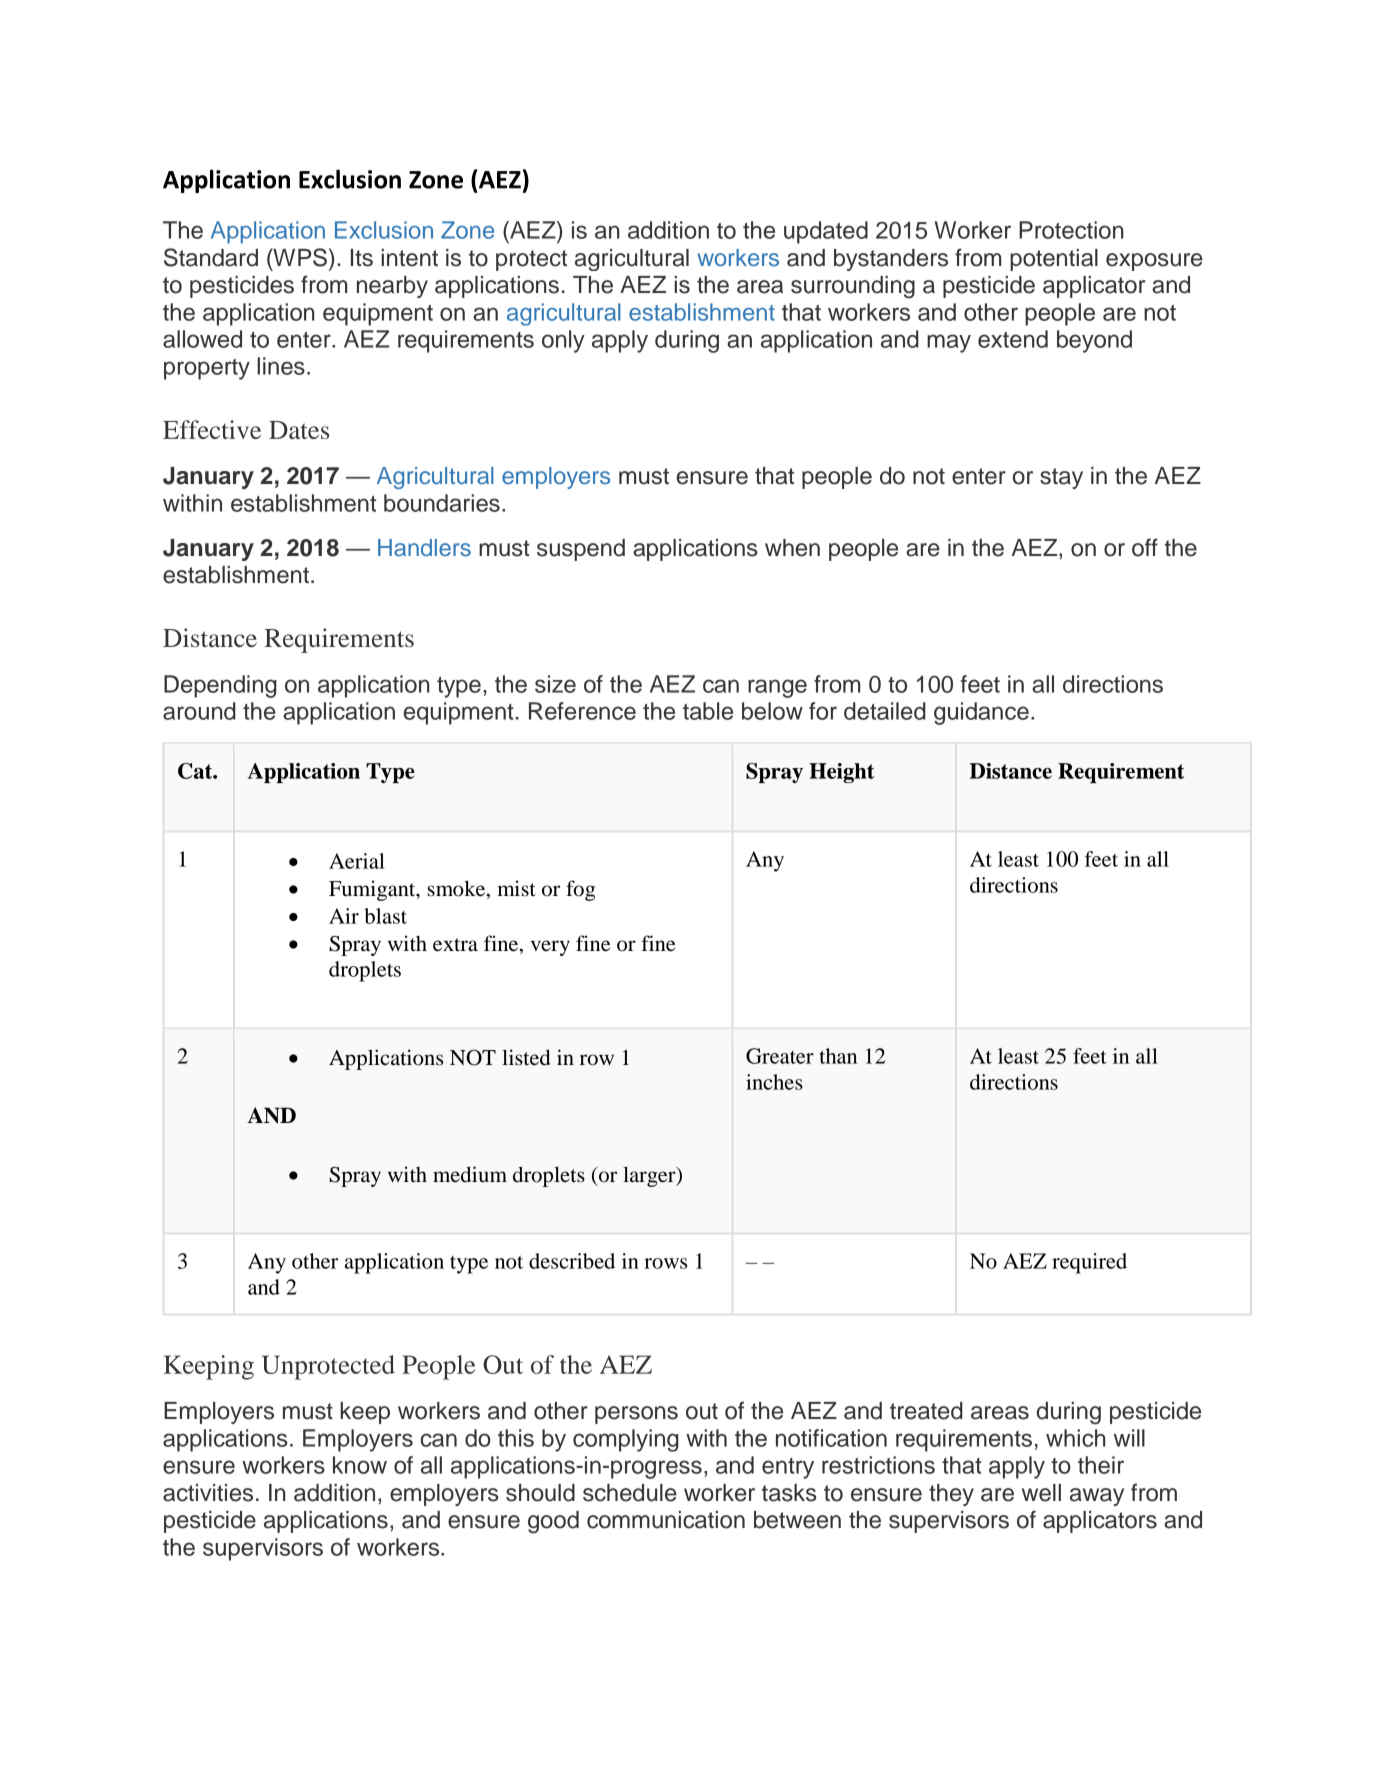 Image resolution: width=1383 pixels, height=1790 pixels. What do you see at coordinates (1054, 260) in the screenshot?
I see `potential` at bounding box center [1054, 260].
